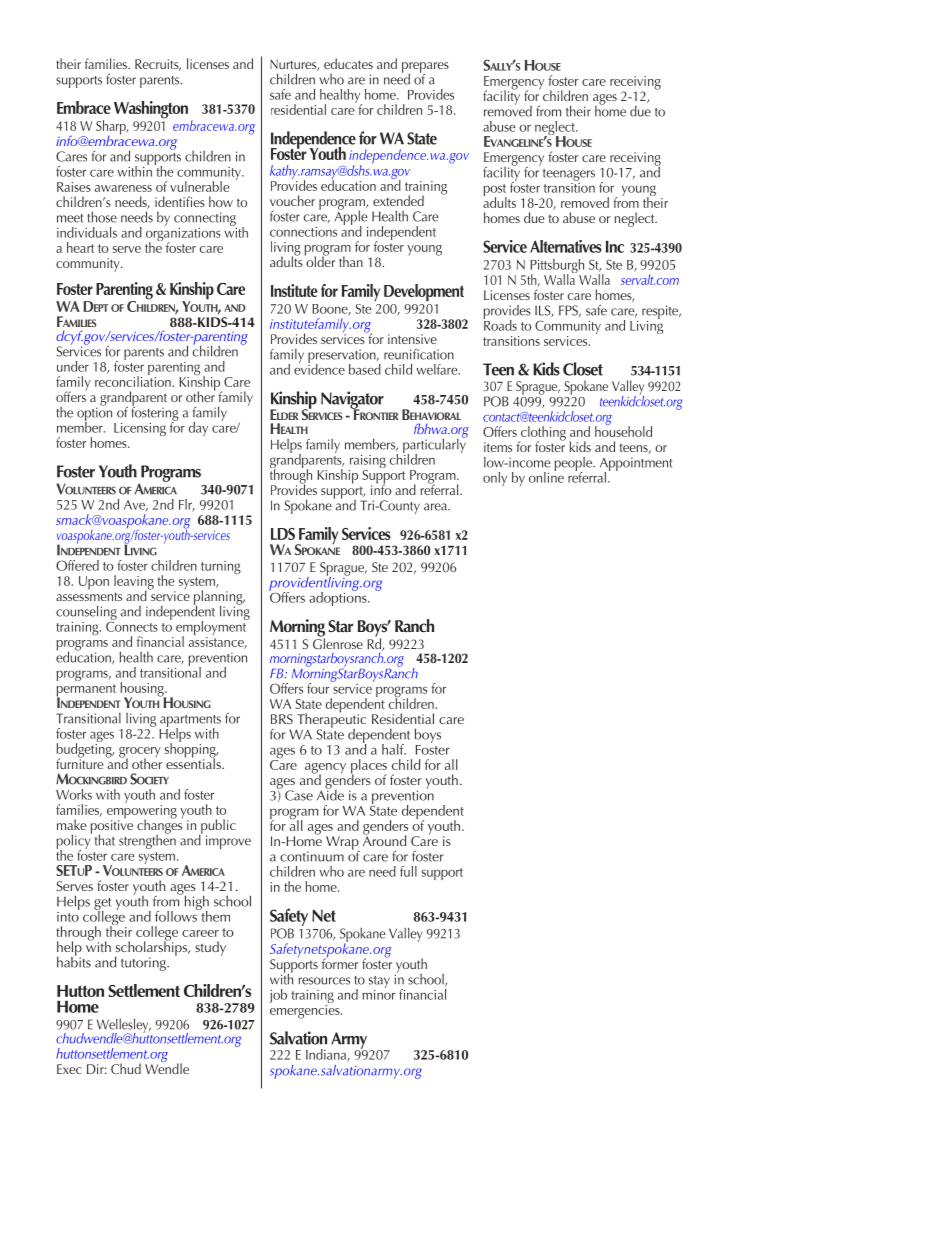 This image has height=1233, width=952. I want to click on minor, so click(378, 993).
